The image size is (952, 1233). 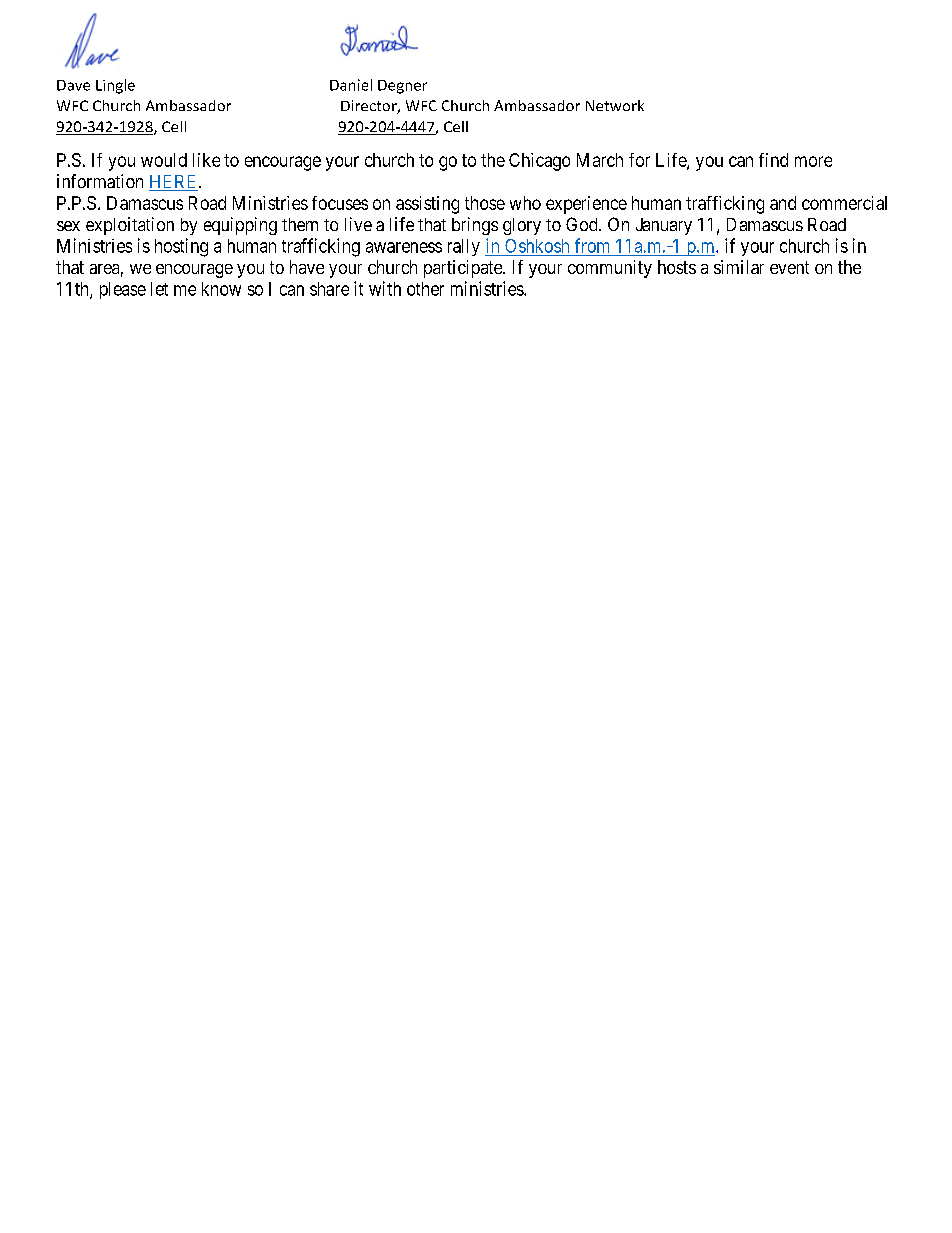 What do you see at coordinates (159, 289) in the screenshot?
I see `let` at bounding box center [159, 289].
